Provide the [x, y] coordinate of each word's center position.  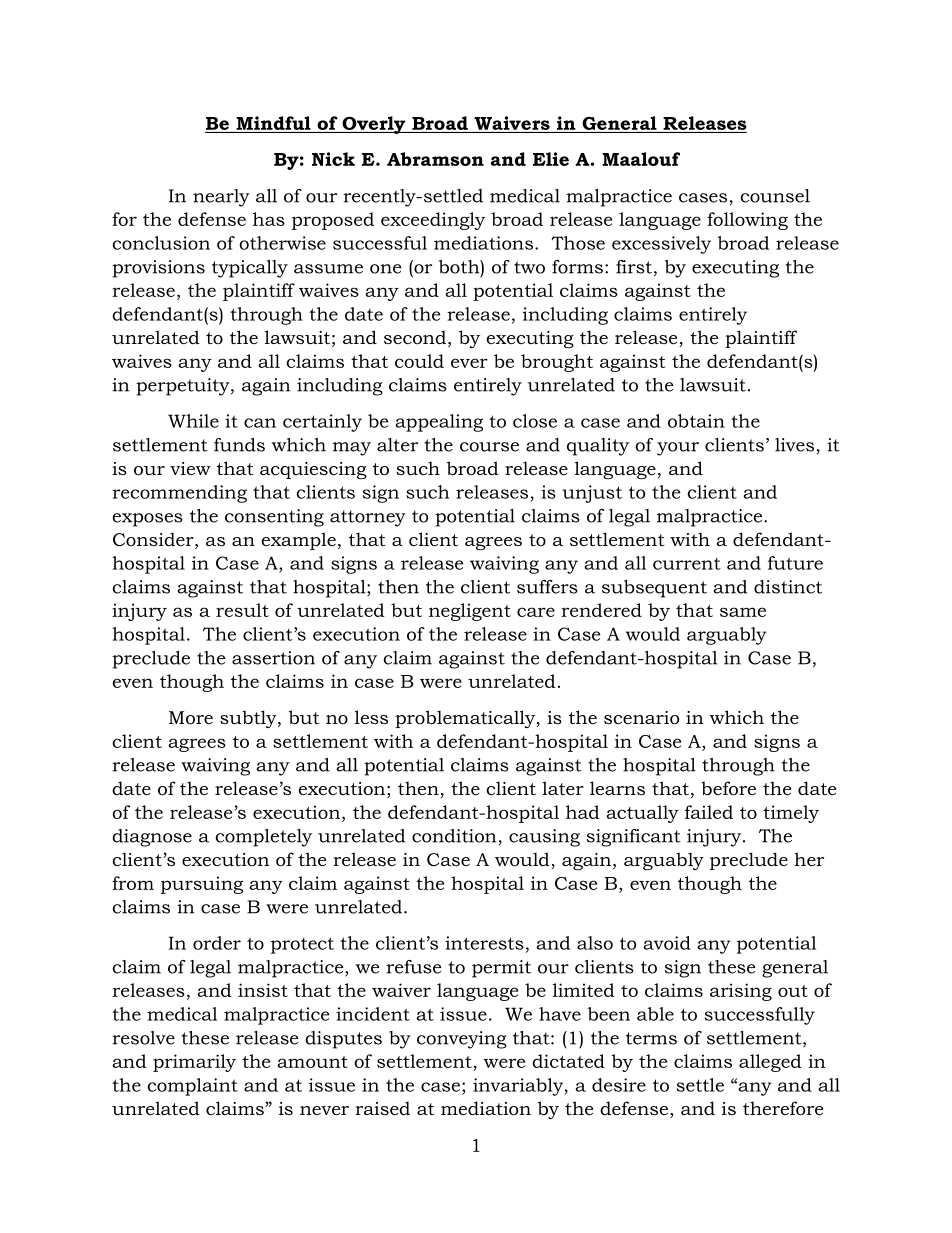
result [242, 610]
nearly [221, 198]
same [743, 612]
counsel [775, 196]
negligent [470, 612]
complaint [192, 1087]
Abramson [435, 159]
